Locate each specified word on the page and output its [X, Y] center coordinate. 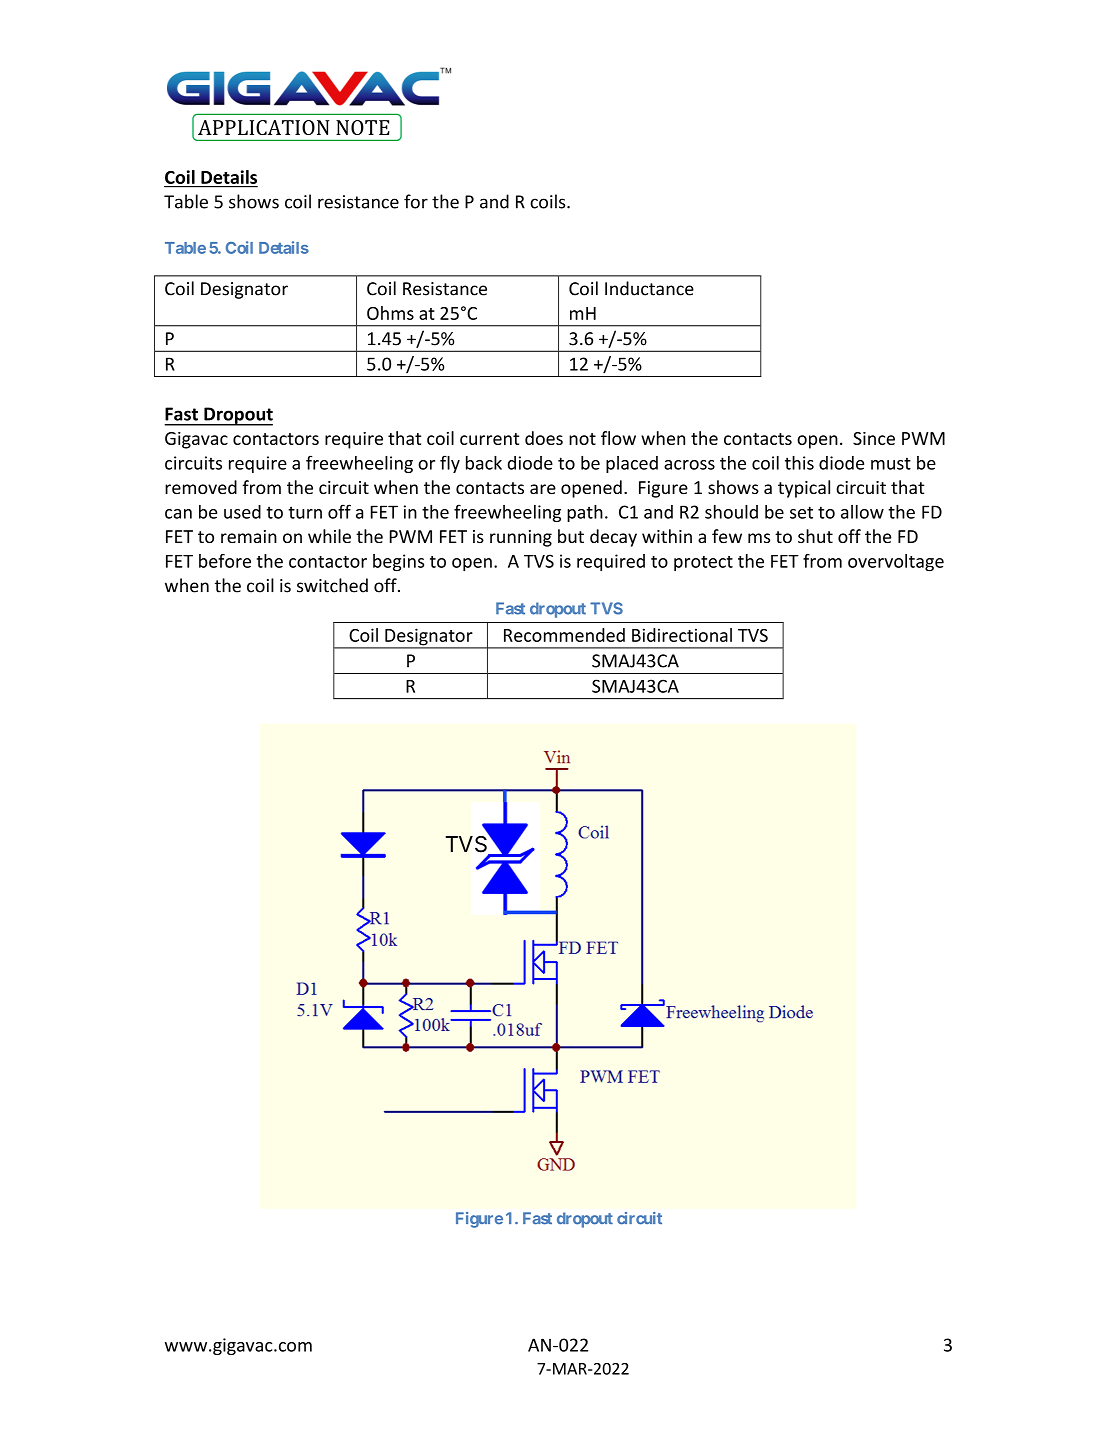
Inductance [649, 288]
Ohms [390, 313]
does [544, 438]
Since [874, 438]
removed [201, 487]
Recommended [564, 635]
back [484, 463]
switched [332, 585]
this [799, 463]
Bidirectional [682, 635]
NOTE [363, 127]
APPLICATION [264, 127]
